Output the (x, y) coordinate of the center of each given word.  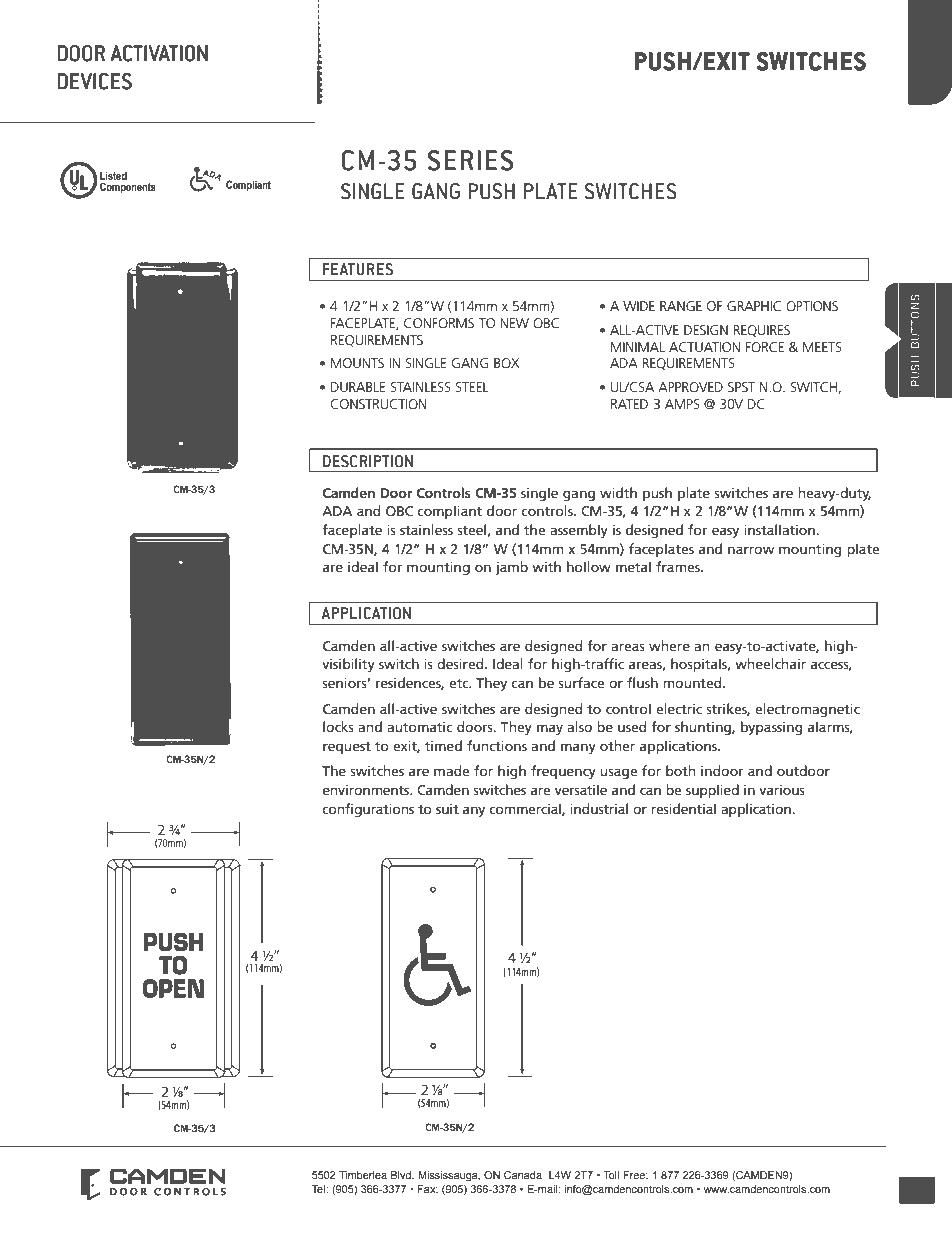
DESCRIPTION (368, 461)
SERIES (470, 160)
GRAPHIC (754, 306)
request (347, 748)
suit (447, 808)
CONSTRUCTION (378, 404)
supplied (712, 791)
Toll (611, 1175)
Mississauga (449, 1176)
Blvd (402, 1175)
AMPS (682, 404)
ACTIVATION (159, 53)
